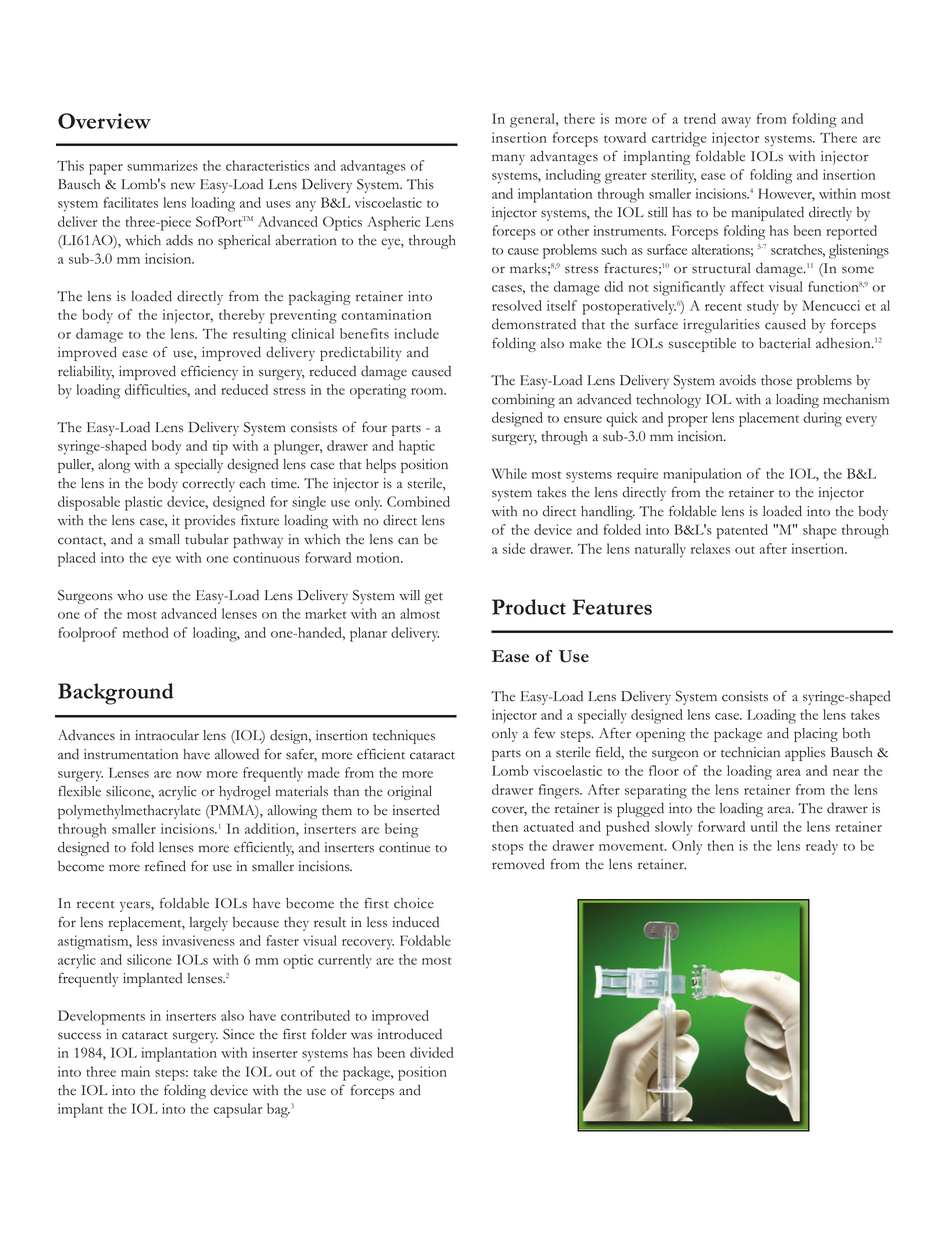 The image size is (952, 1233). Describe the element at coordinates (135, 1071) in the screenshot. I see `main` at that location.
